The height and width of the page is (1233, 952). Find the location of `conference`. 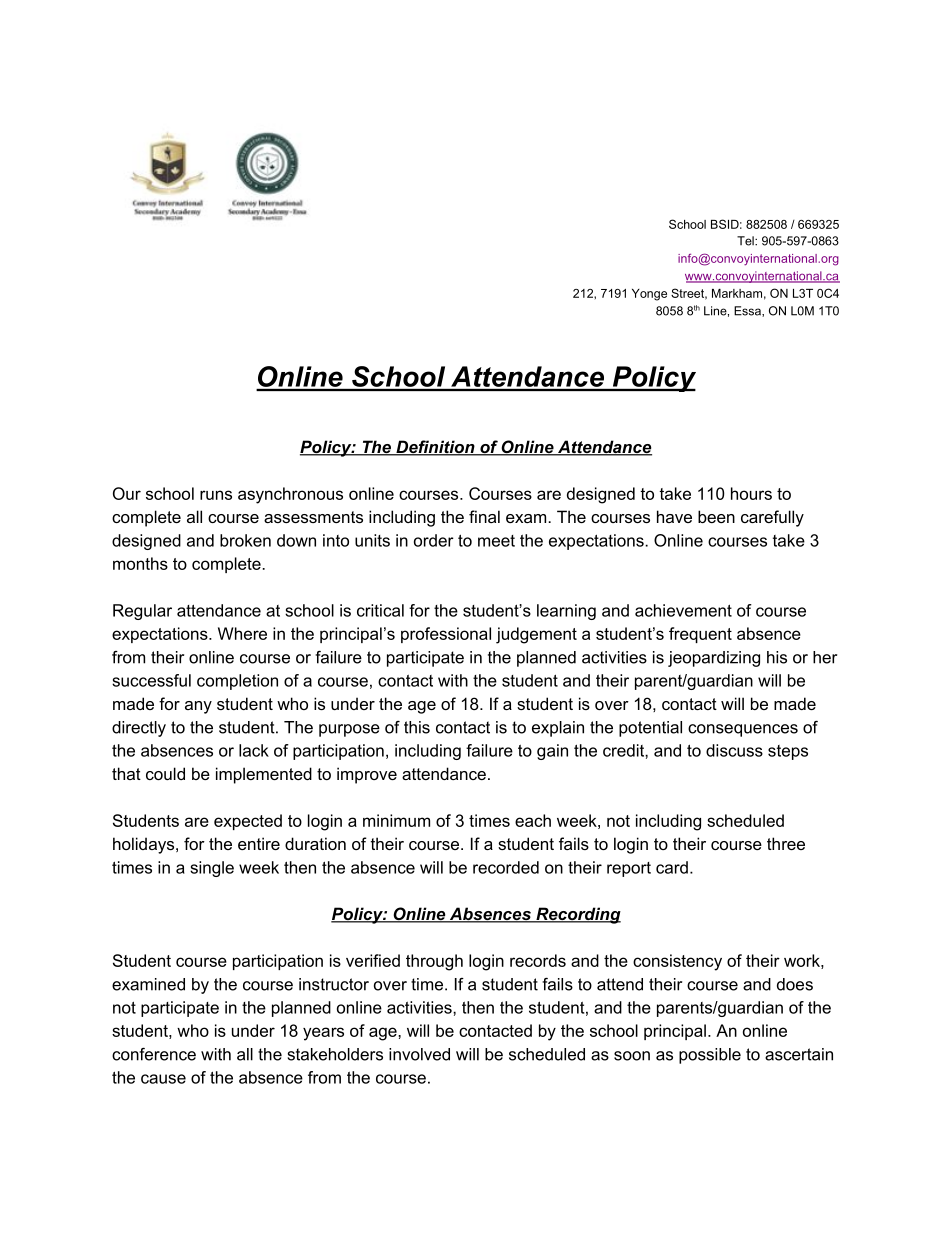

conference is located at coordinates (154, 1054).
